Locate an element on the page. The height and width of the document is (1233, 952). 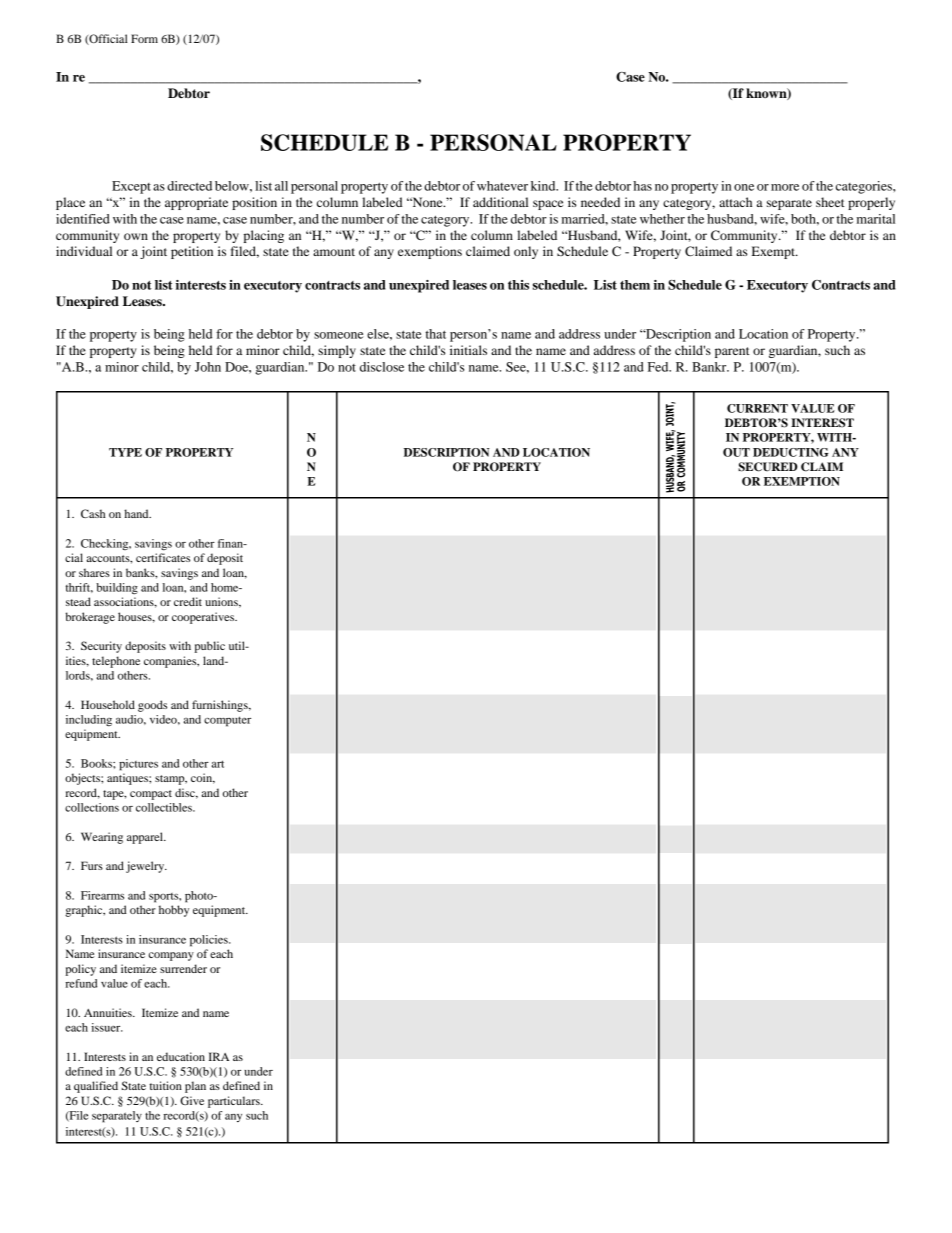
computer is located at coordinates (227, 721).
